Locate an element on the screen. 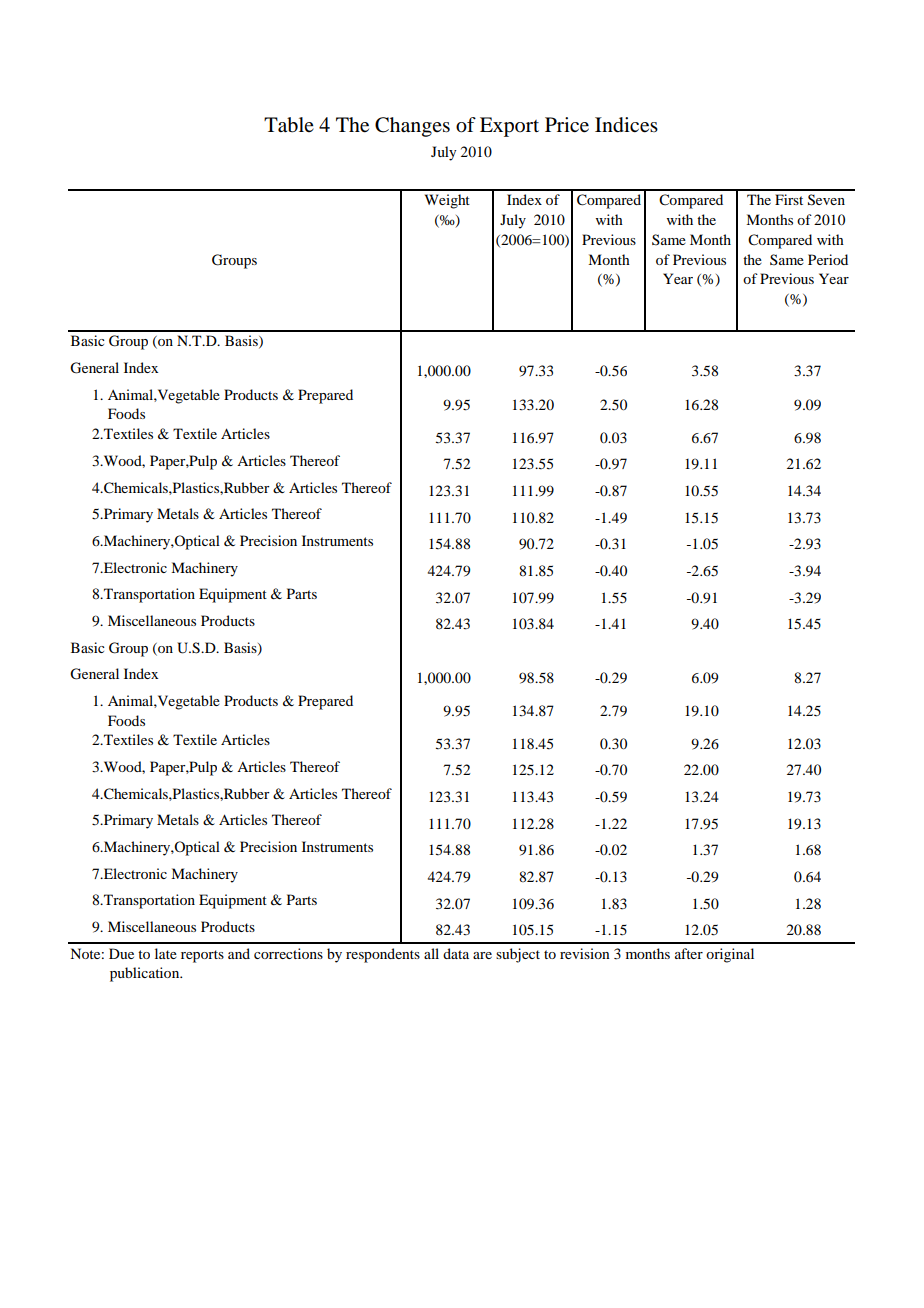  after is located at coordinates (689, 953).
